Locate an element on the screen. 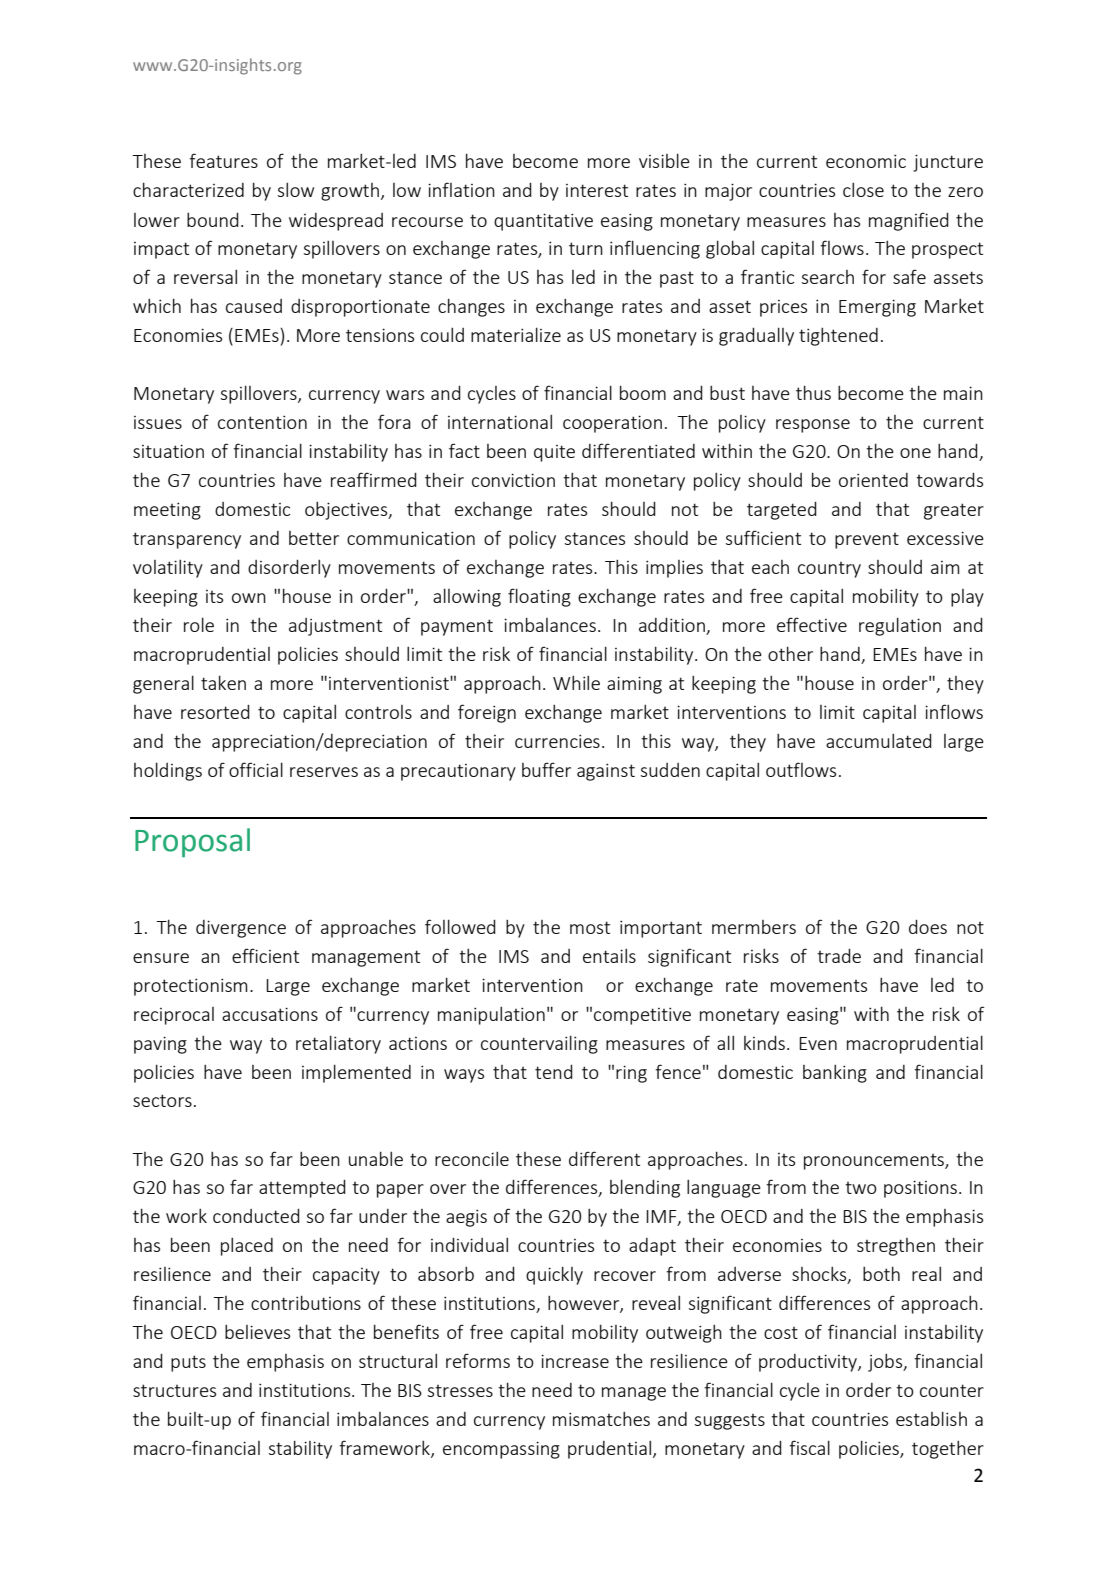 The height and width of the screenshot is (1580, 1117). accusations is located at coordinates (270, 1014).
